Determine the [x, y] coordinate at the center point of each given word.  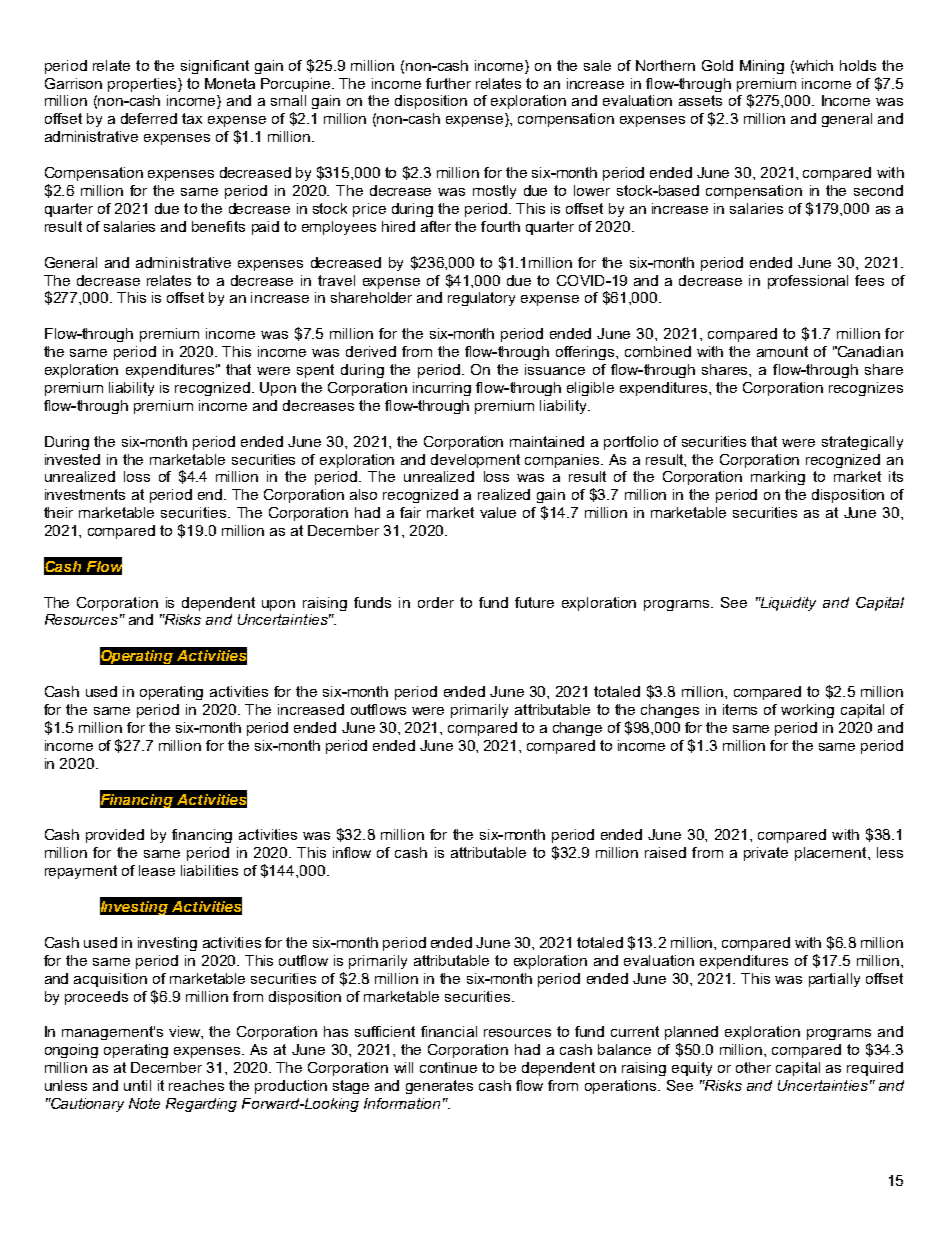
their [58, 512]
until [137, 1085]
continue [448, 1067]
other [753, 1067]
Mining [762, 67]
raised [665, 852]
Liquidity [787, 604]
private [766, 854]
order [436, 602]
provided [115, 836]
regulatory [481, 299]
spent [315, 371]
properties [143, 85]
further [448, 83]
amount [782, 351]
